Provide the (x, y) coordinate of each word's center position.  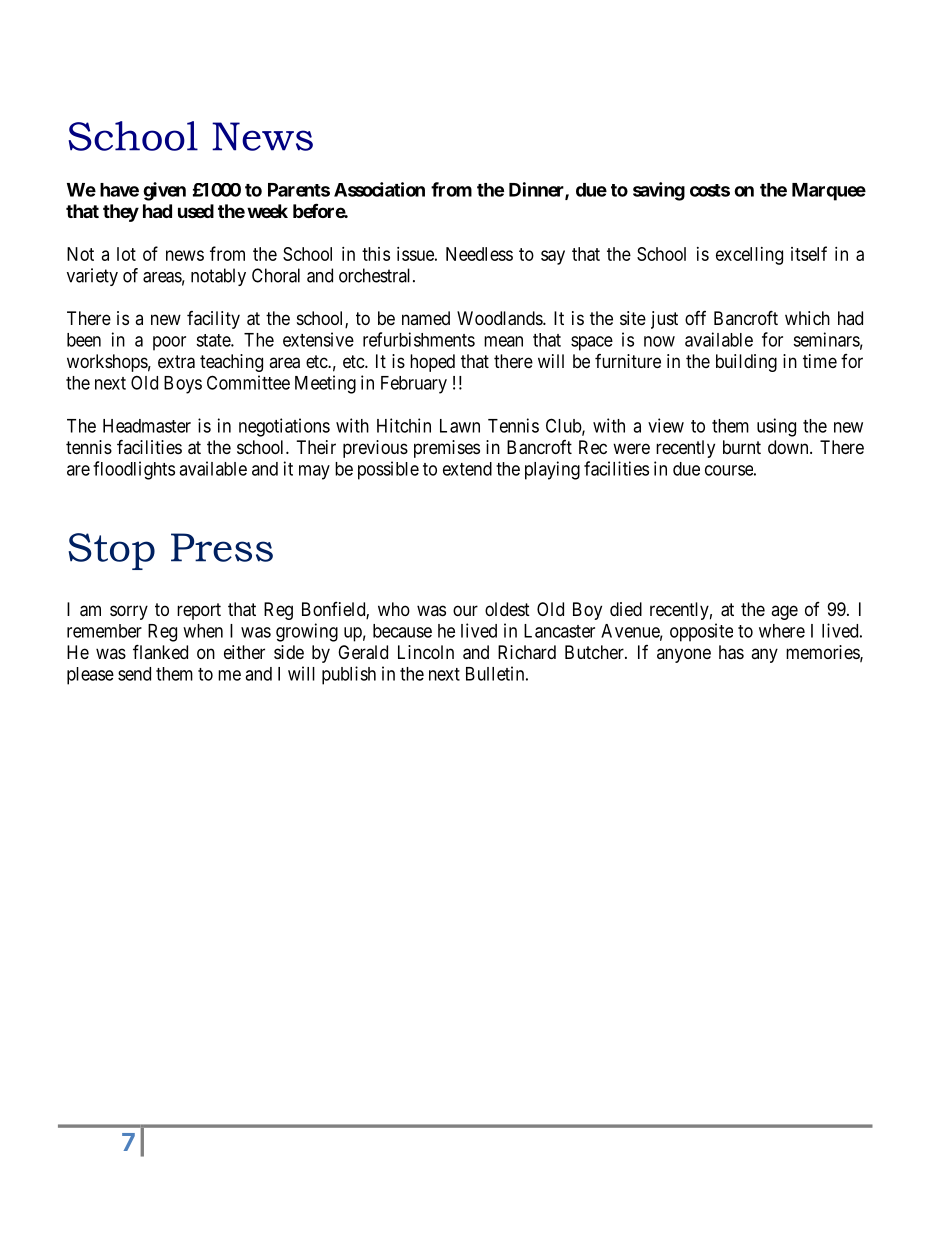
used (196, 211)
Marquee (829, 192)
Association (379, 189)
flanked (160, 651)
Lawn (460, 426)
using (776, 427)
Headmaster (147, 426)
